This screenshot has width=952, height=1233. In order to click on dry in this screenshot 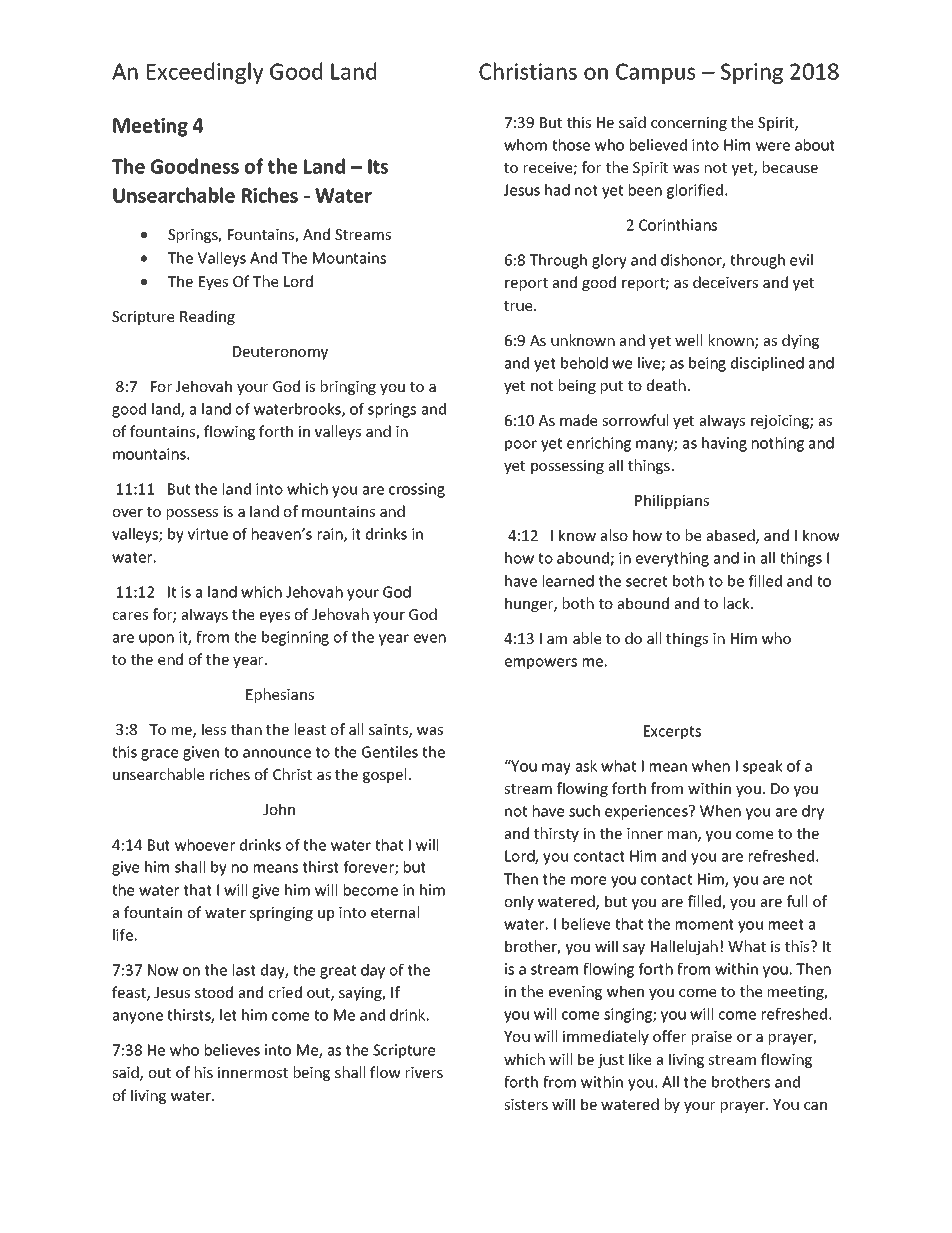, I will do `click(813, 812)`.
